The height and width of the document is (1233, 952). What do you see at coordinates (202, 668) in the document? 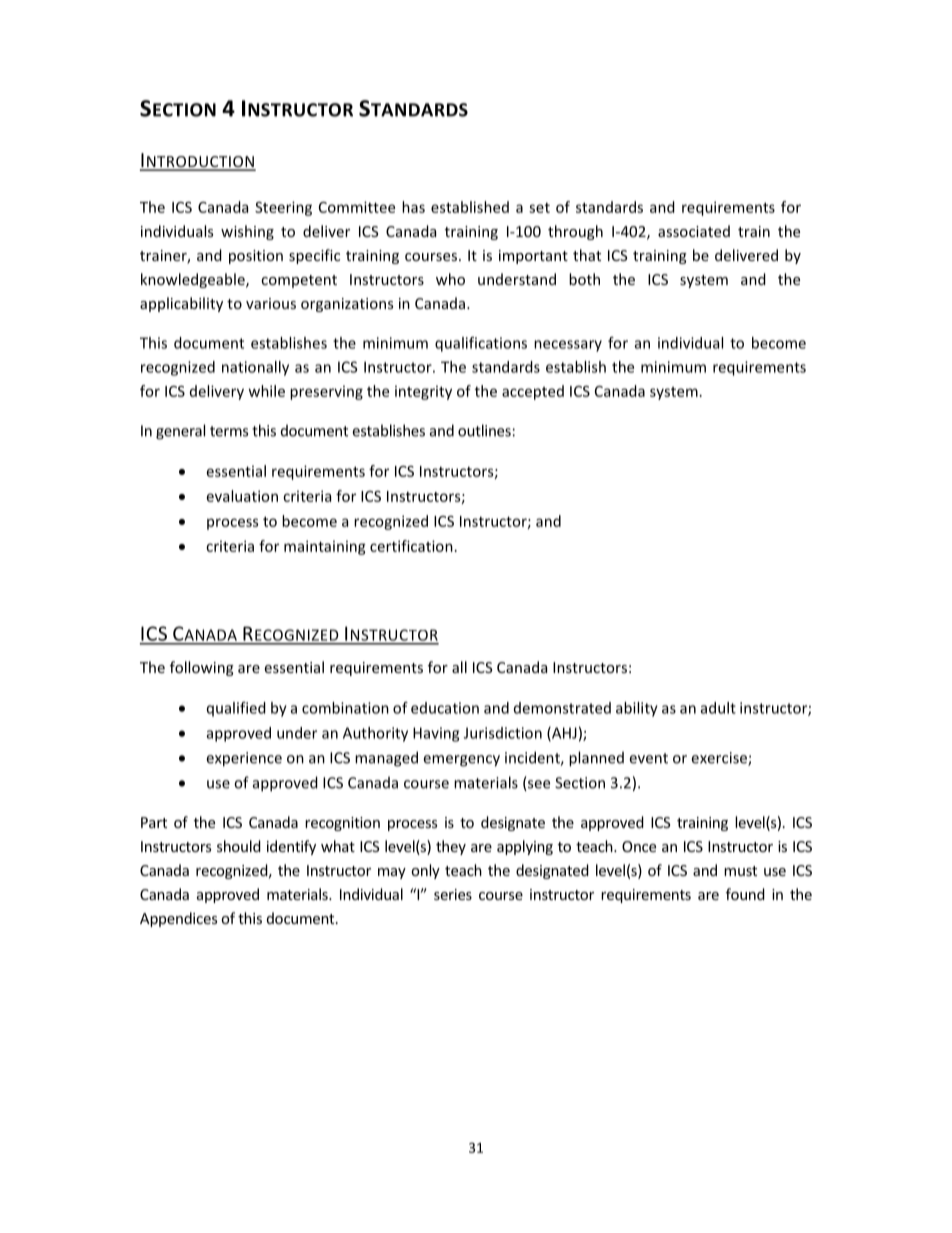
I see `following` at bounding box center [202, 668].
